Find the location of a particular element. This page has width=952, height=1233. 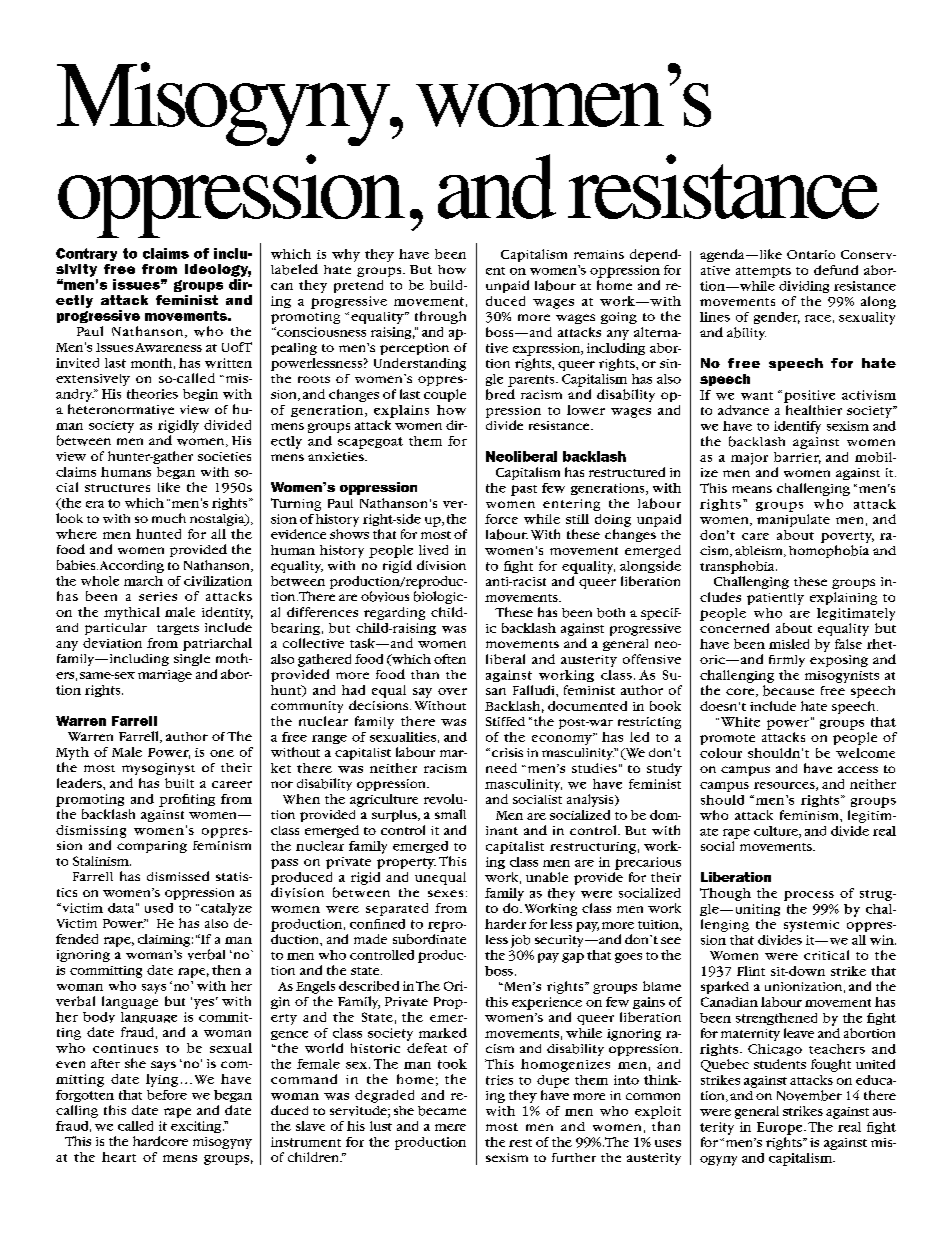

before is located at coordinates (167, 1095).
